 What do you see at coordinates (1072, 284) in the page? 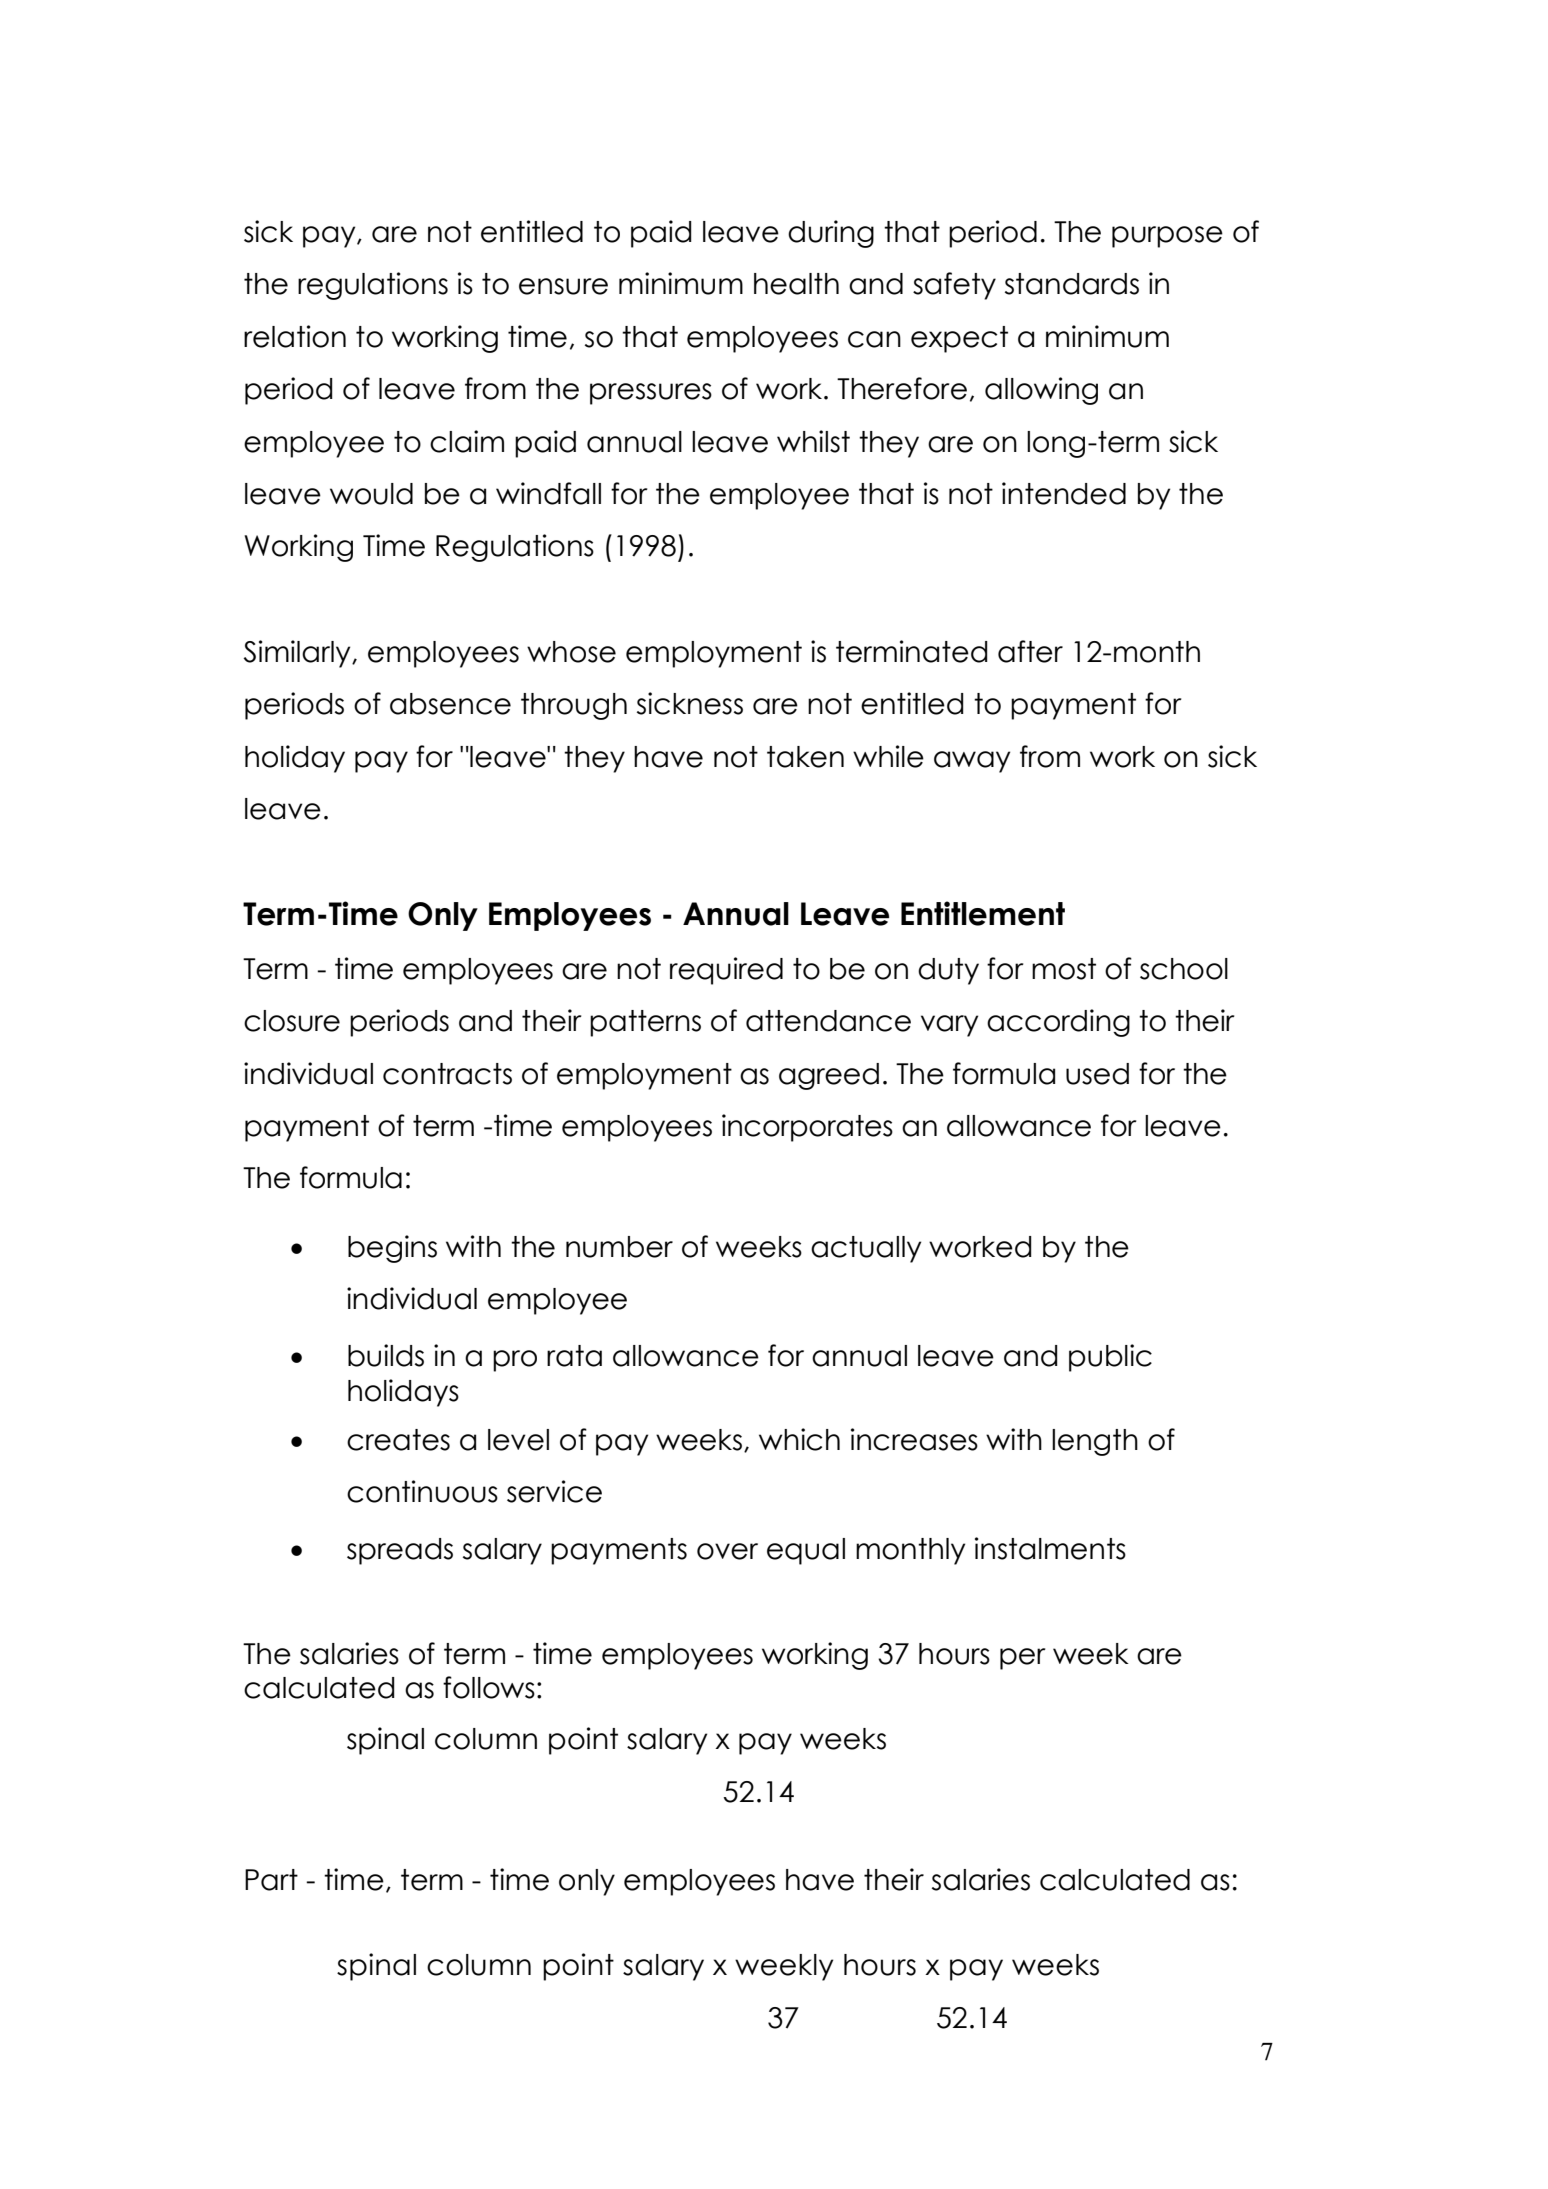
I see `standards` at bounding box center [1072, 284].
